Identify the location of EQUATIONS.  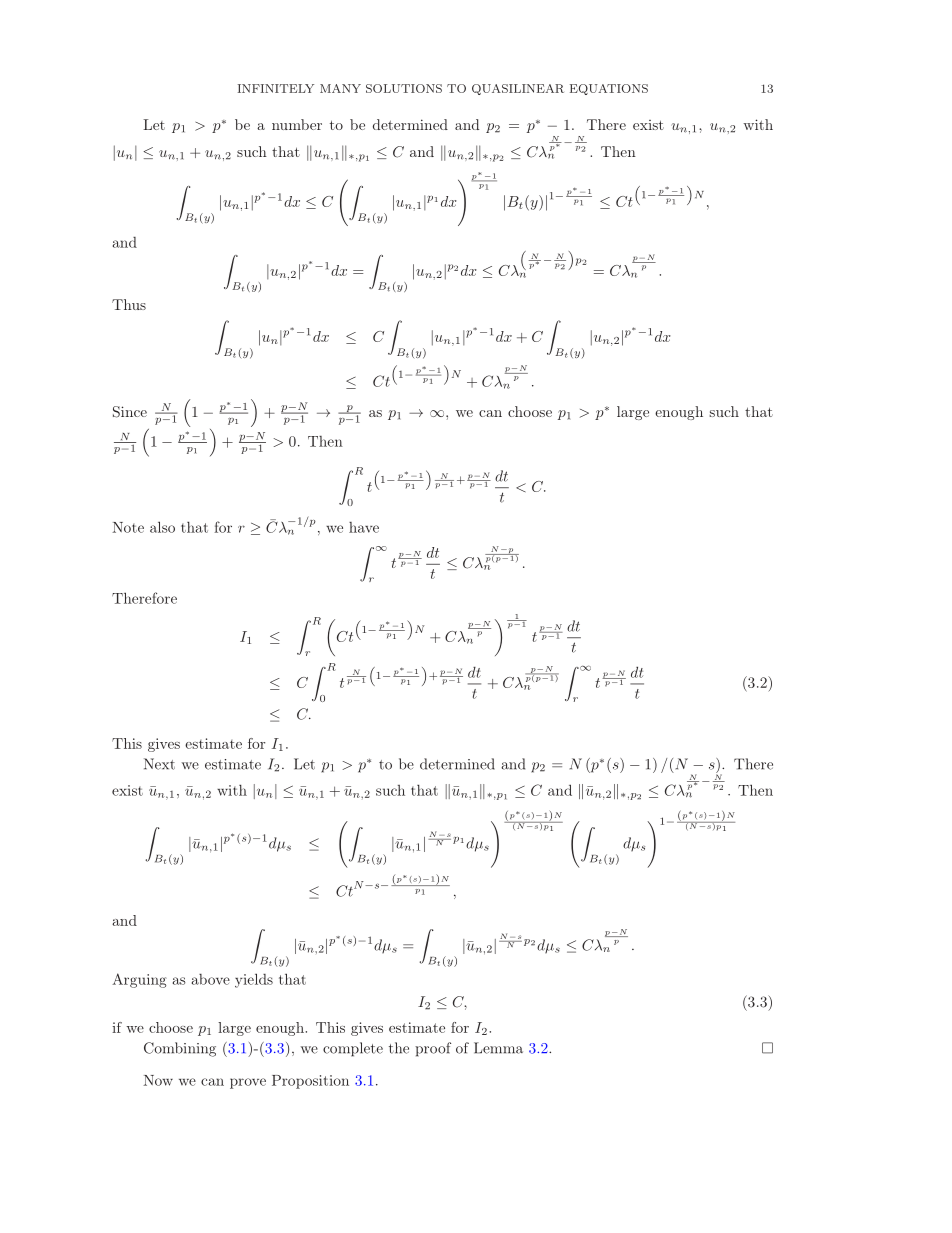
(609, 89).
